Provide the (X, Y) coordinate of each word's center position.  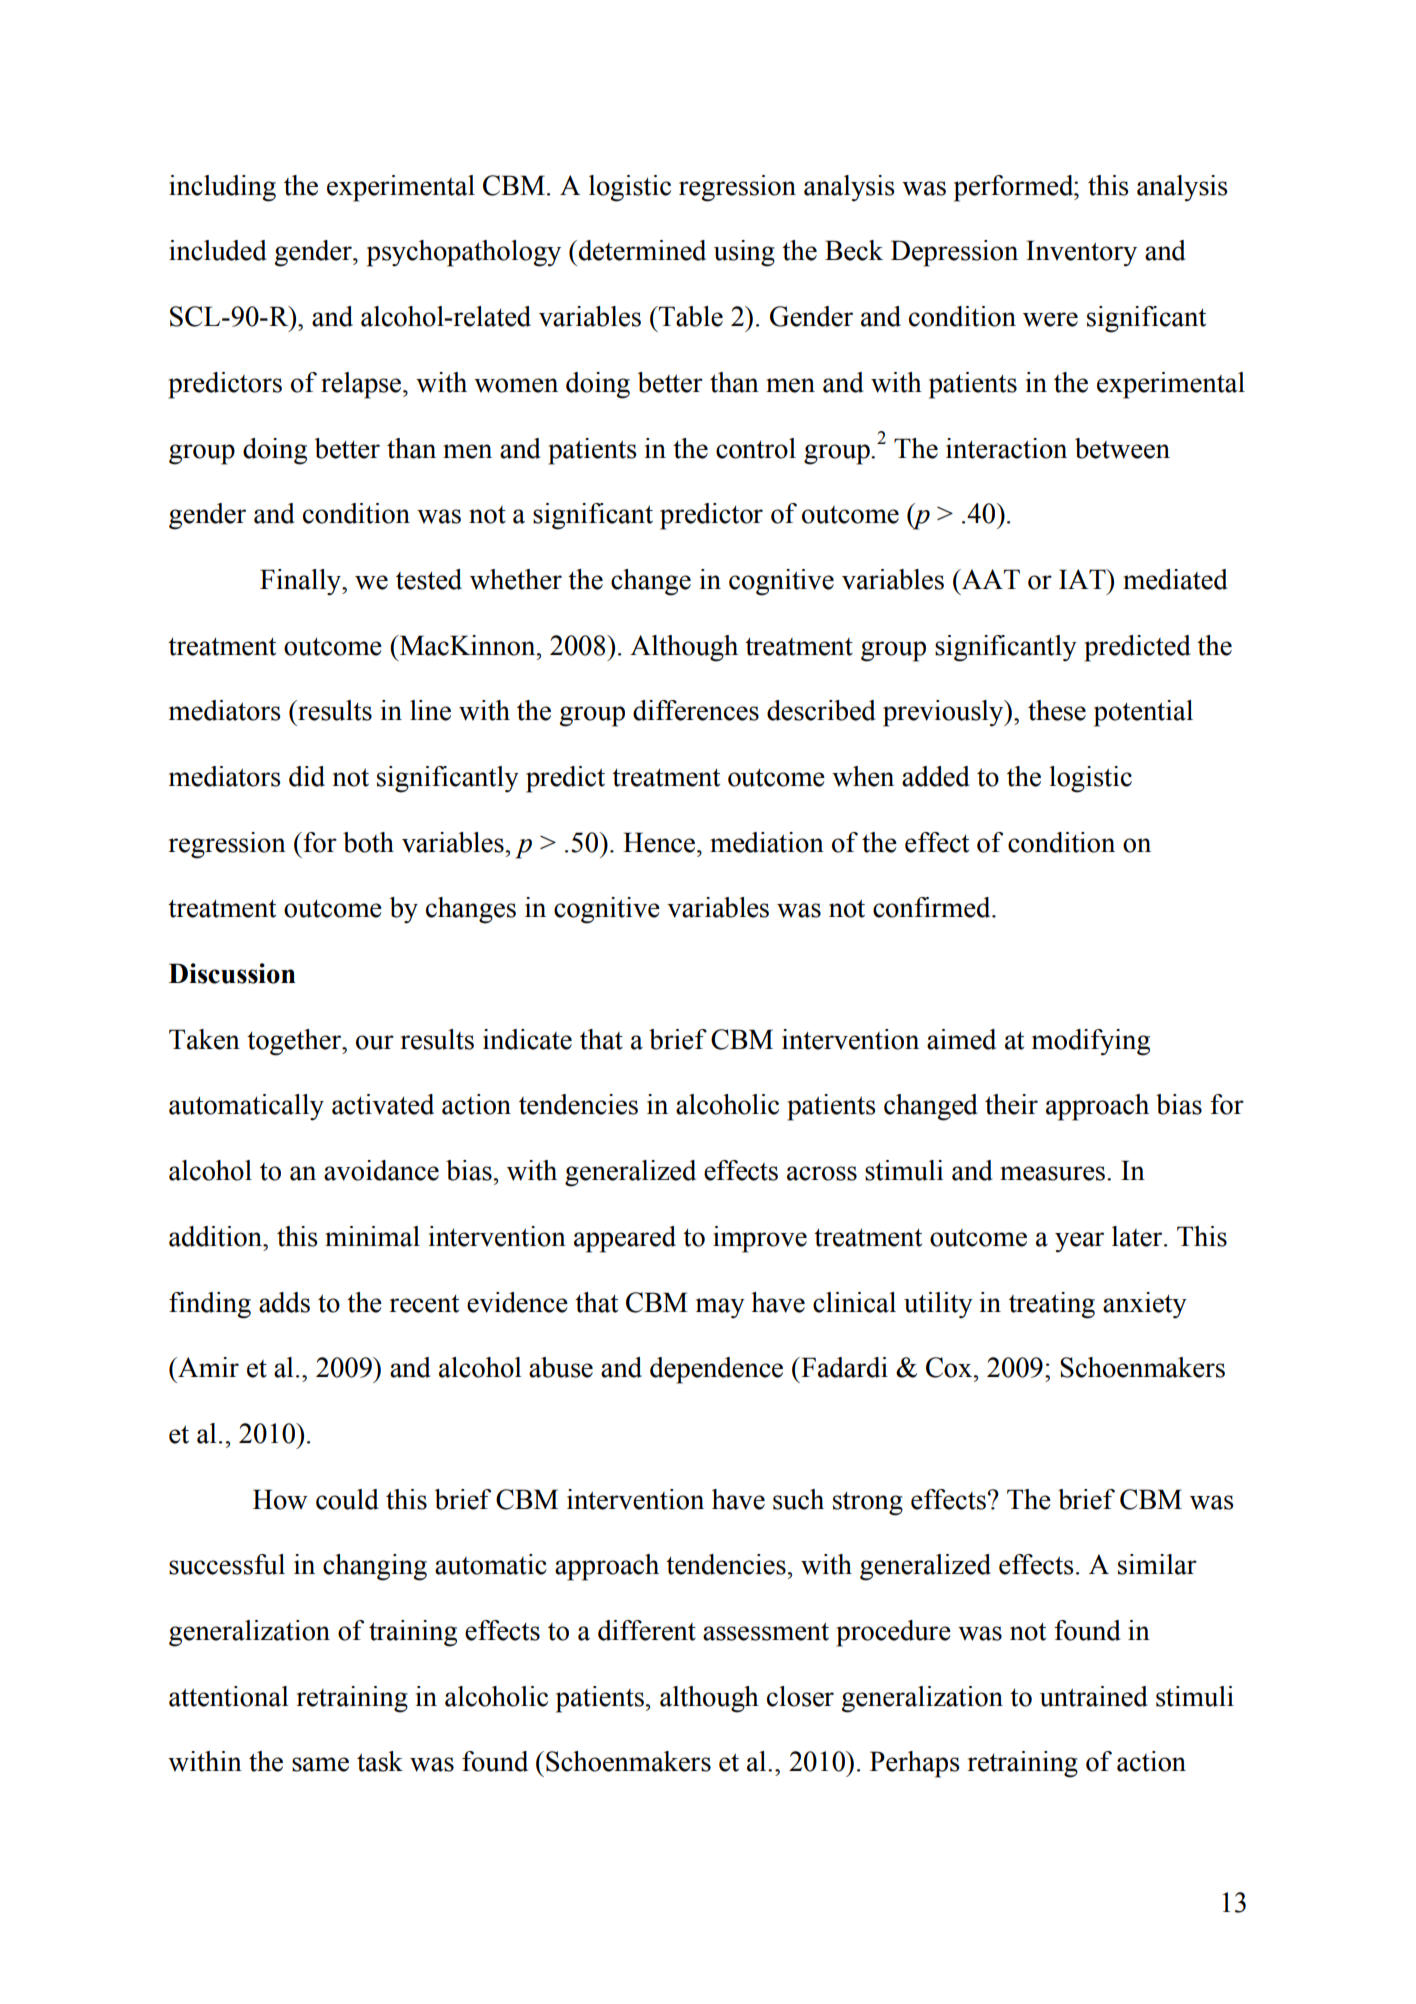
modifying (1091, 1042)
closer (800, 1696)
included (218, 250)
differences (696, 710)
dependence (716, 1370)
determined (641, 250)
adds (284, 1302)
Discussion (232, 973)
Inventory (1081, 253)
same (320, 1764)
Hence (660, 842)
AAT (990, 579)
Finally (301, 582)
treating (1052, 1305)
